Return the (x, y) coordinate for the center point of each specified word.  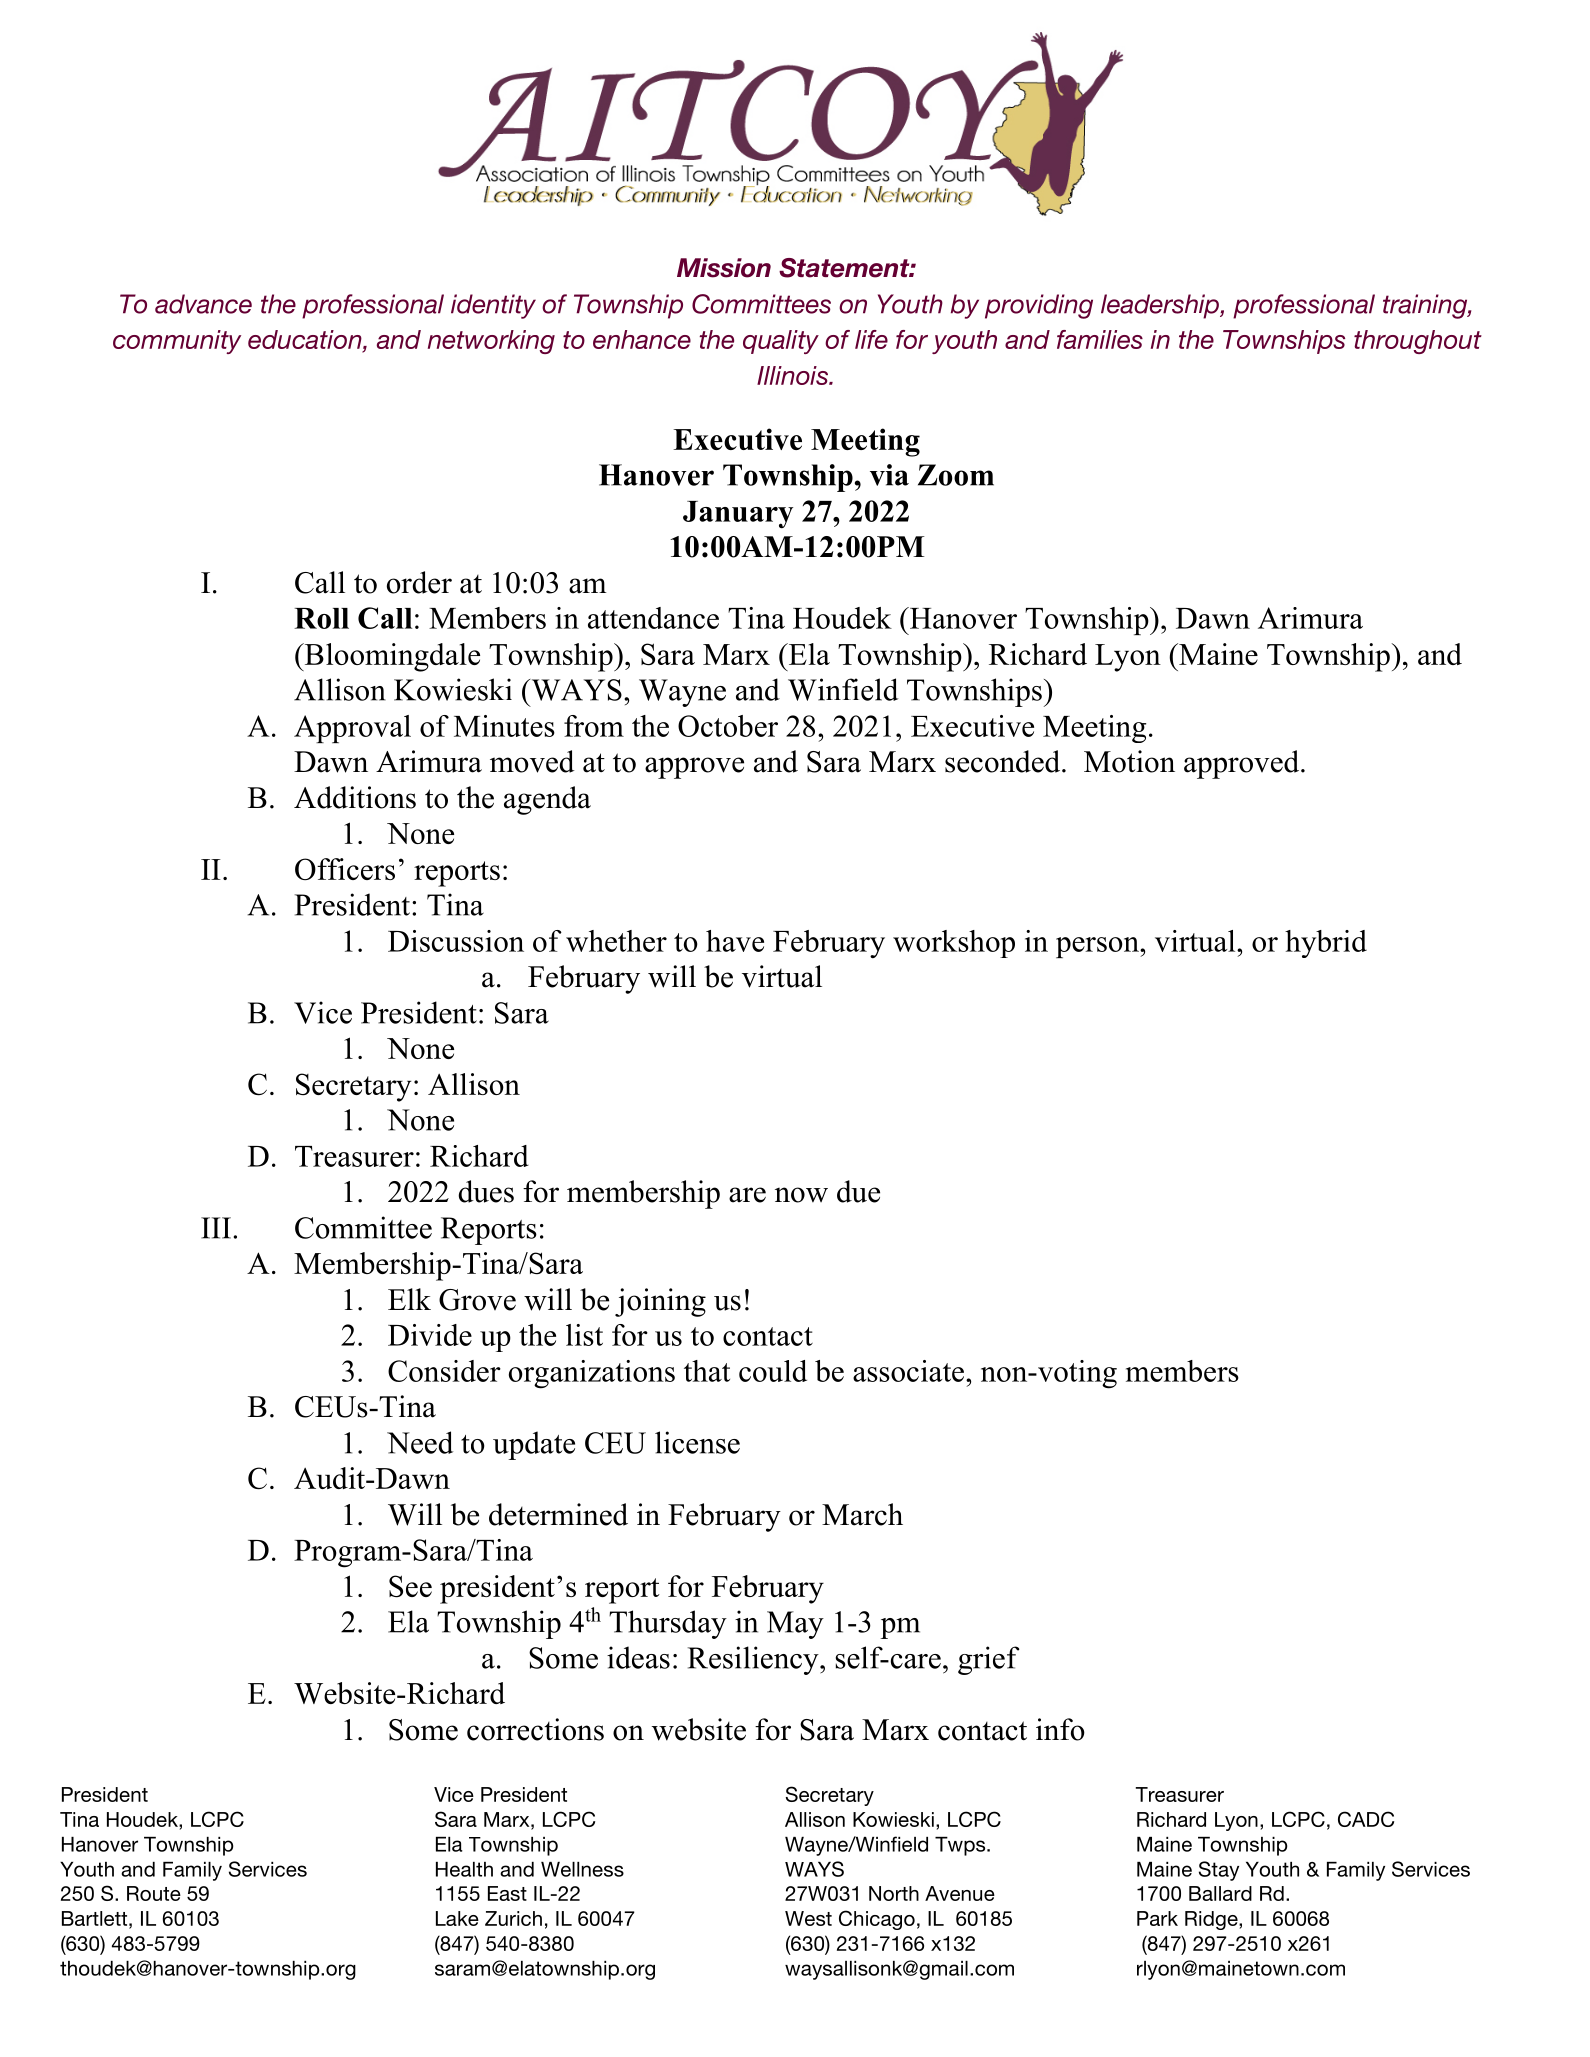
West (808, 1918)
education (306, 339)
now (801, 1195)
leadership (1161, 306)
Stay (1219, 1871)
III (216, 1228)
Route (154, 1893)
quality (781, 342)
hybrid (1326, 944)
